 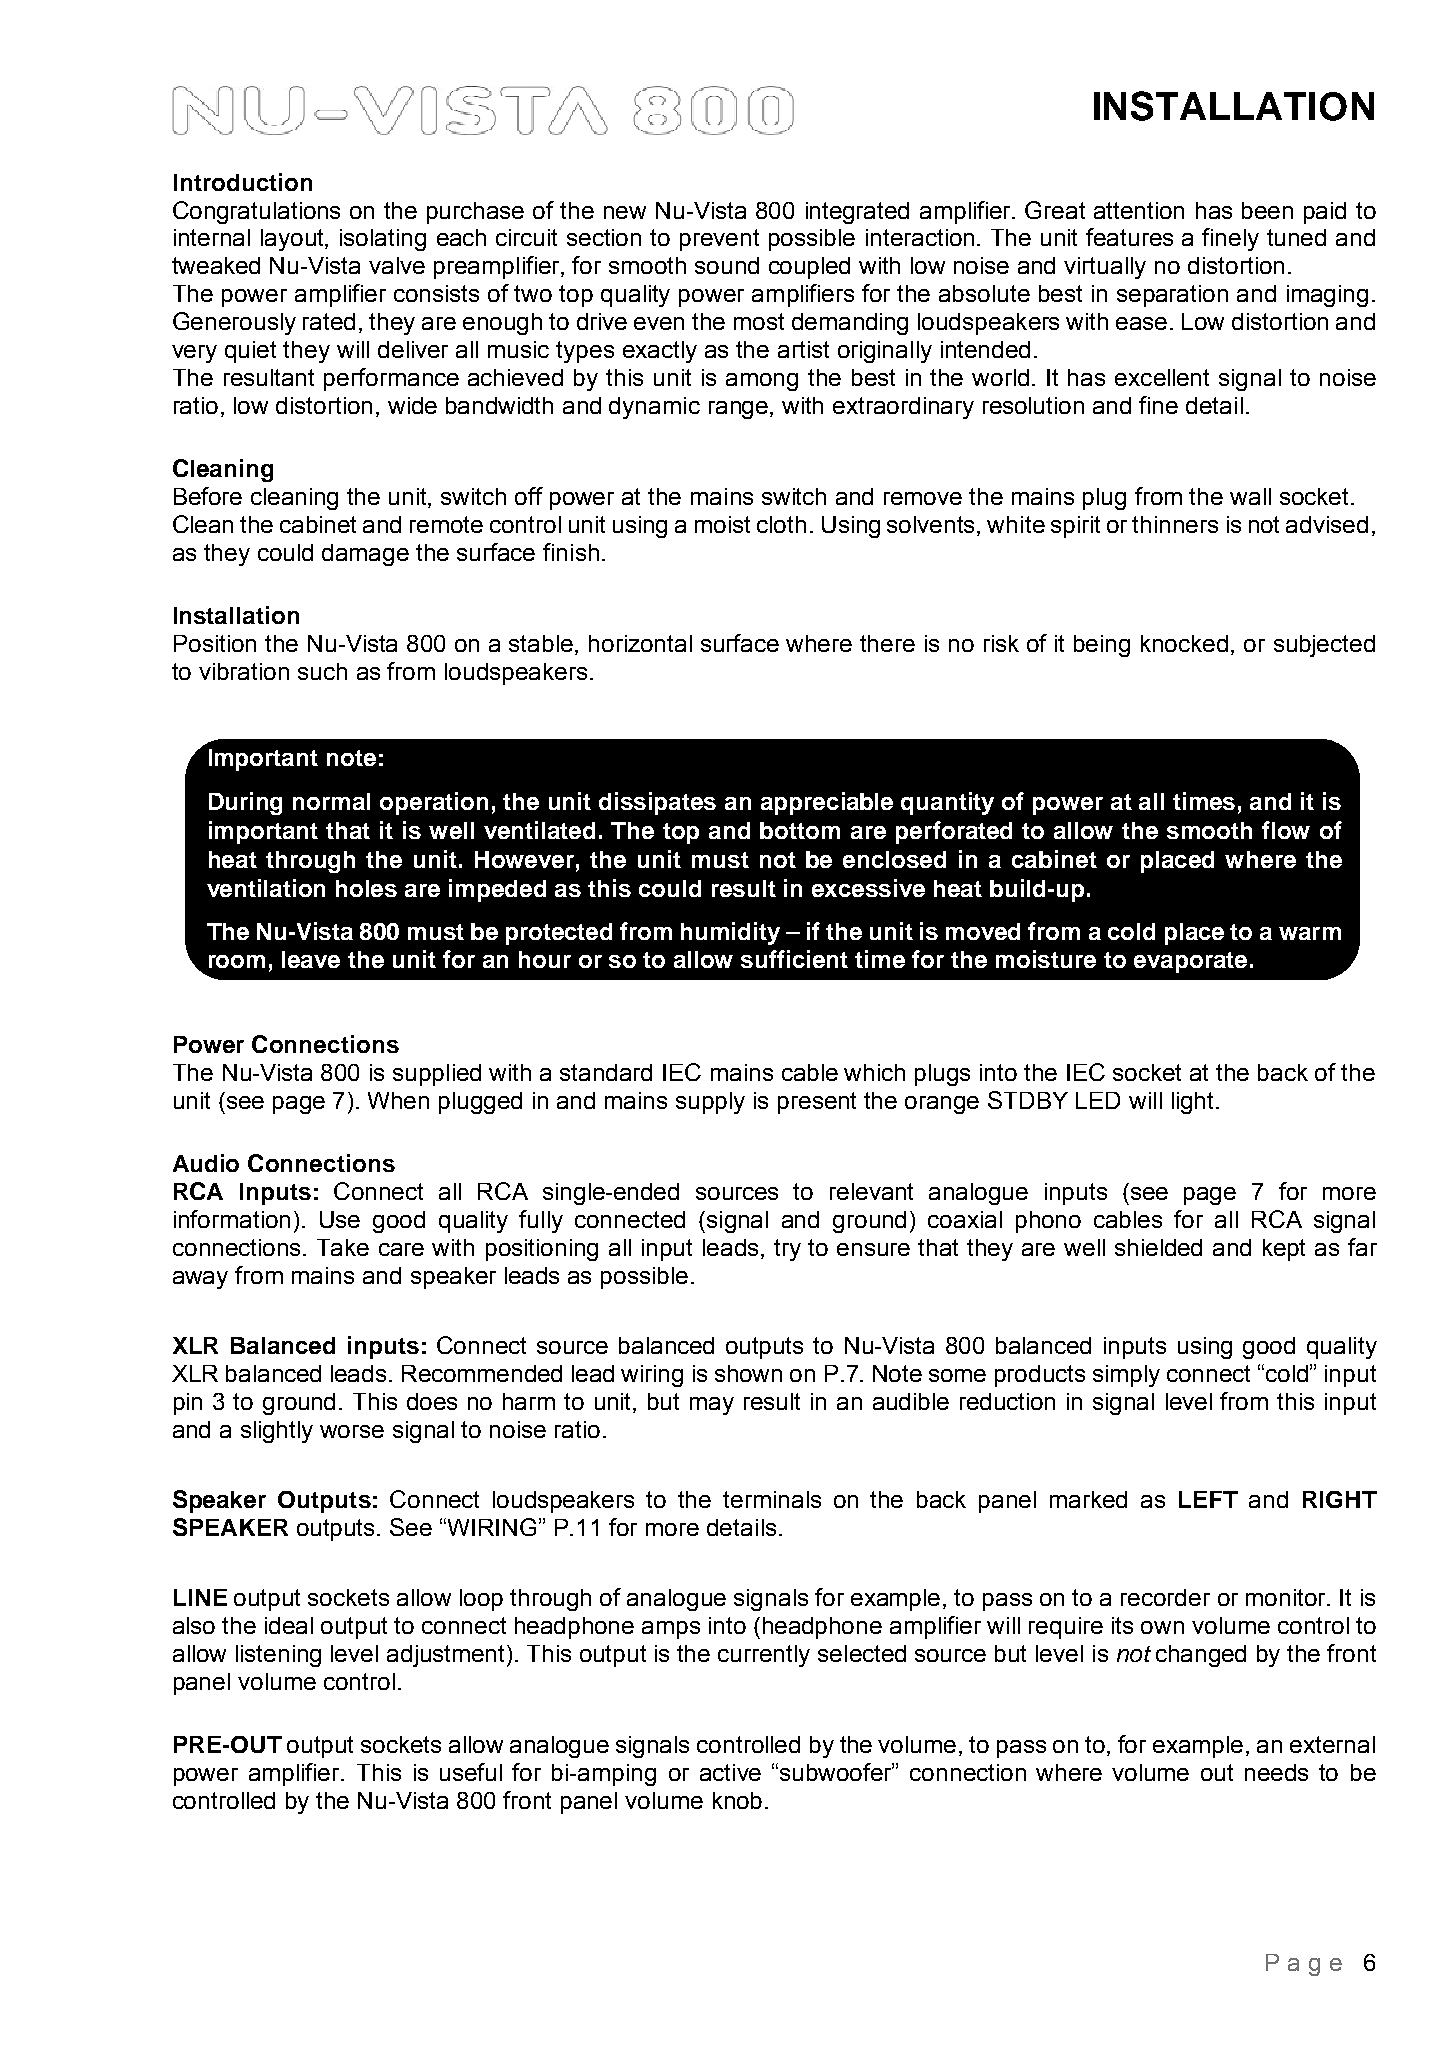 I want to click on coupled, so click(x=809, y=268).
